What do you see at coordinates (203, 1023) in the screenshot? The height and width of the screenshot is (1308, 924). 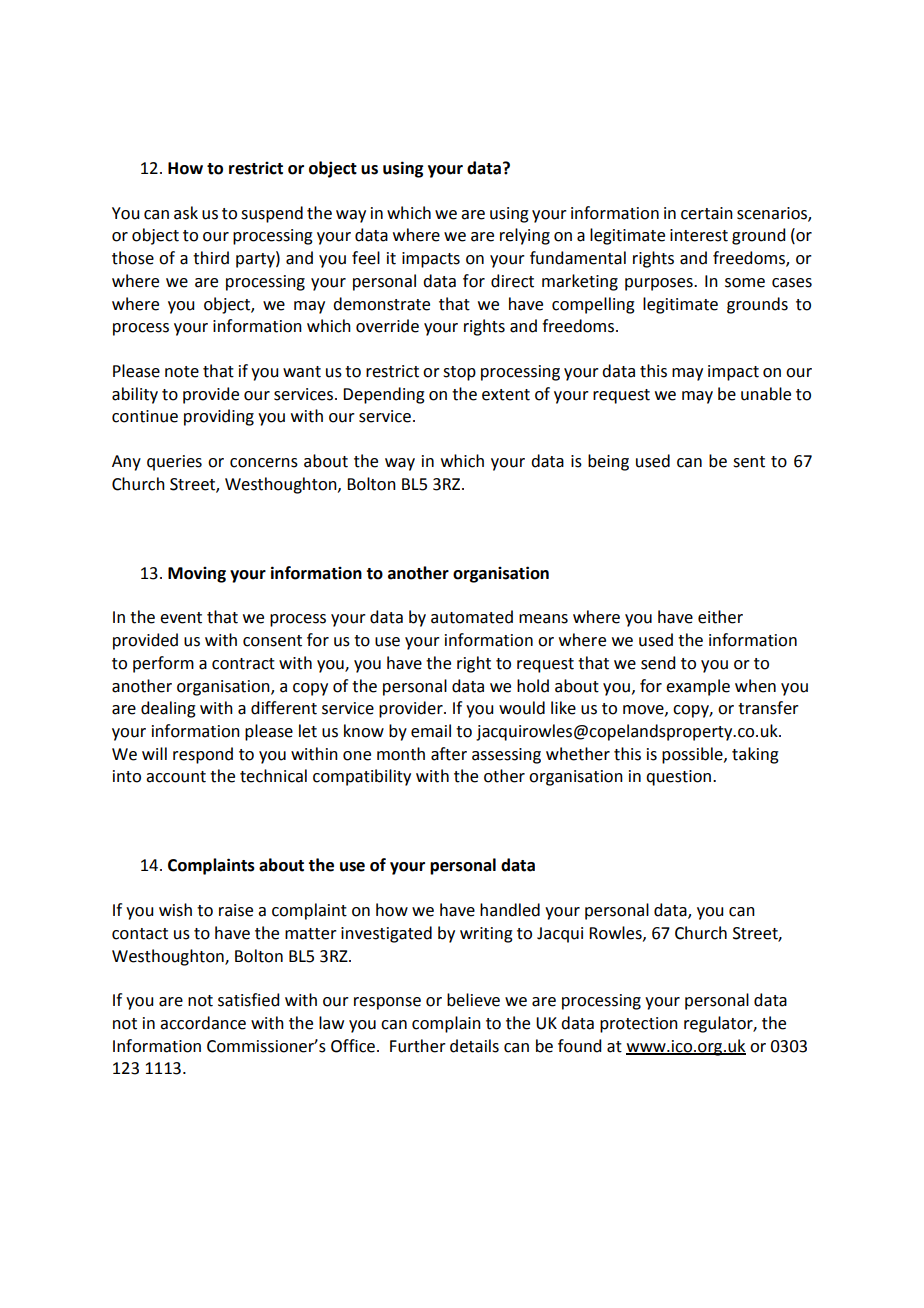 I see `accordance` at bounding box center [203, 1023].
